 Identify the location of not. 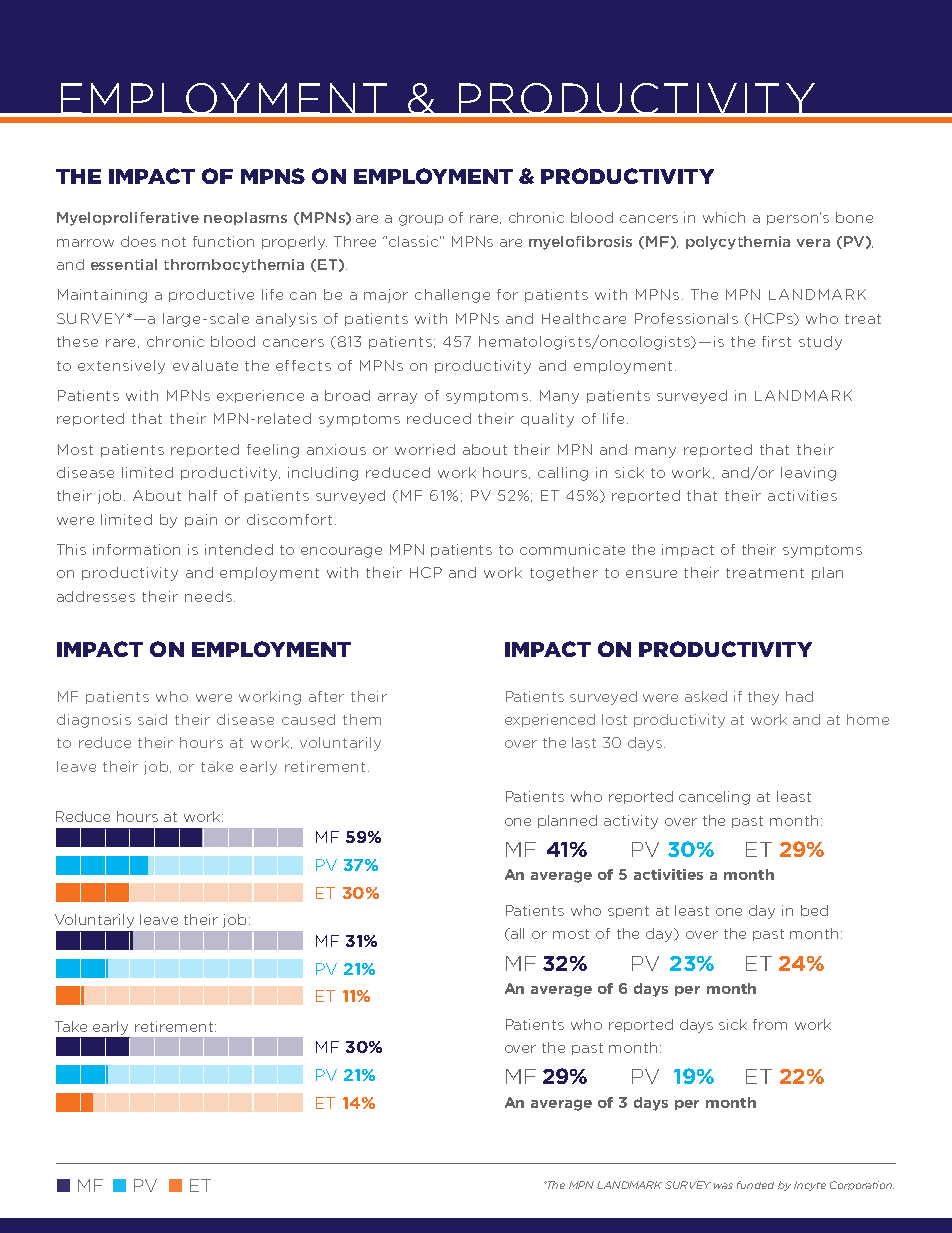
(174, 242).
